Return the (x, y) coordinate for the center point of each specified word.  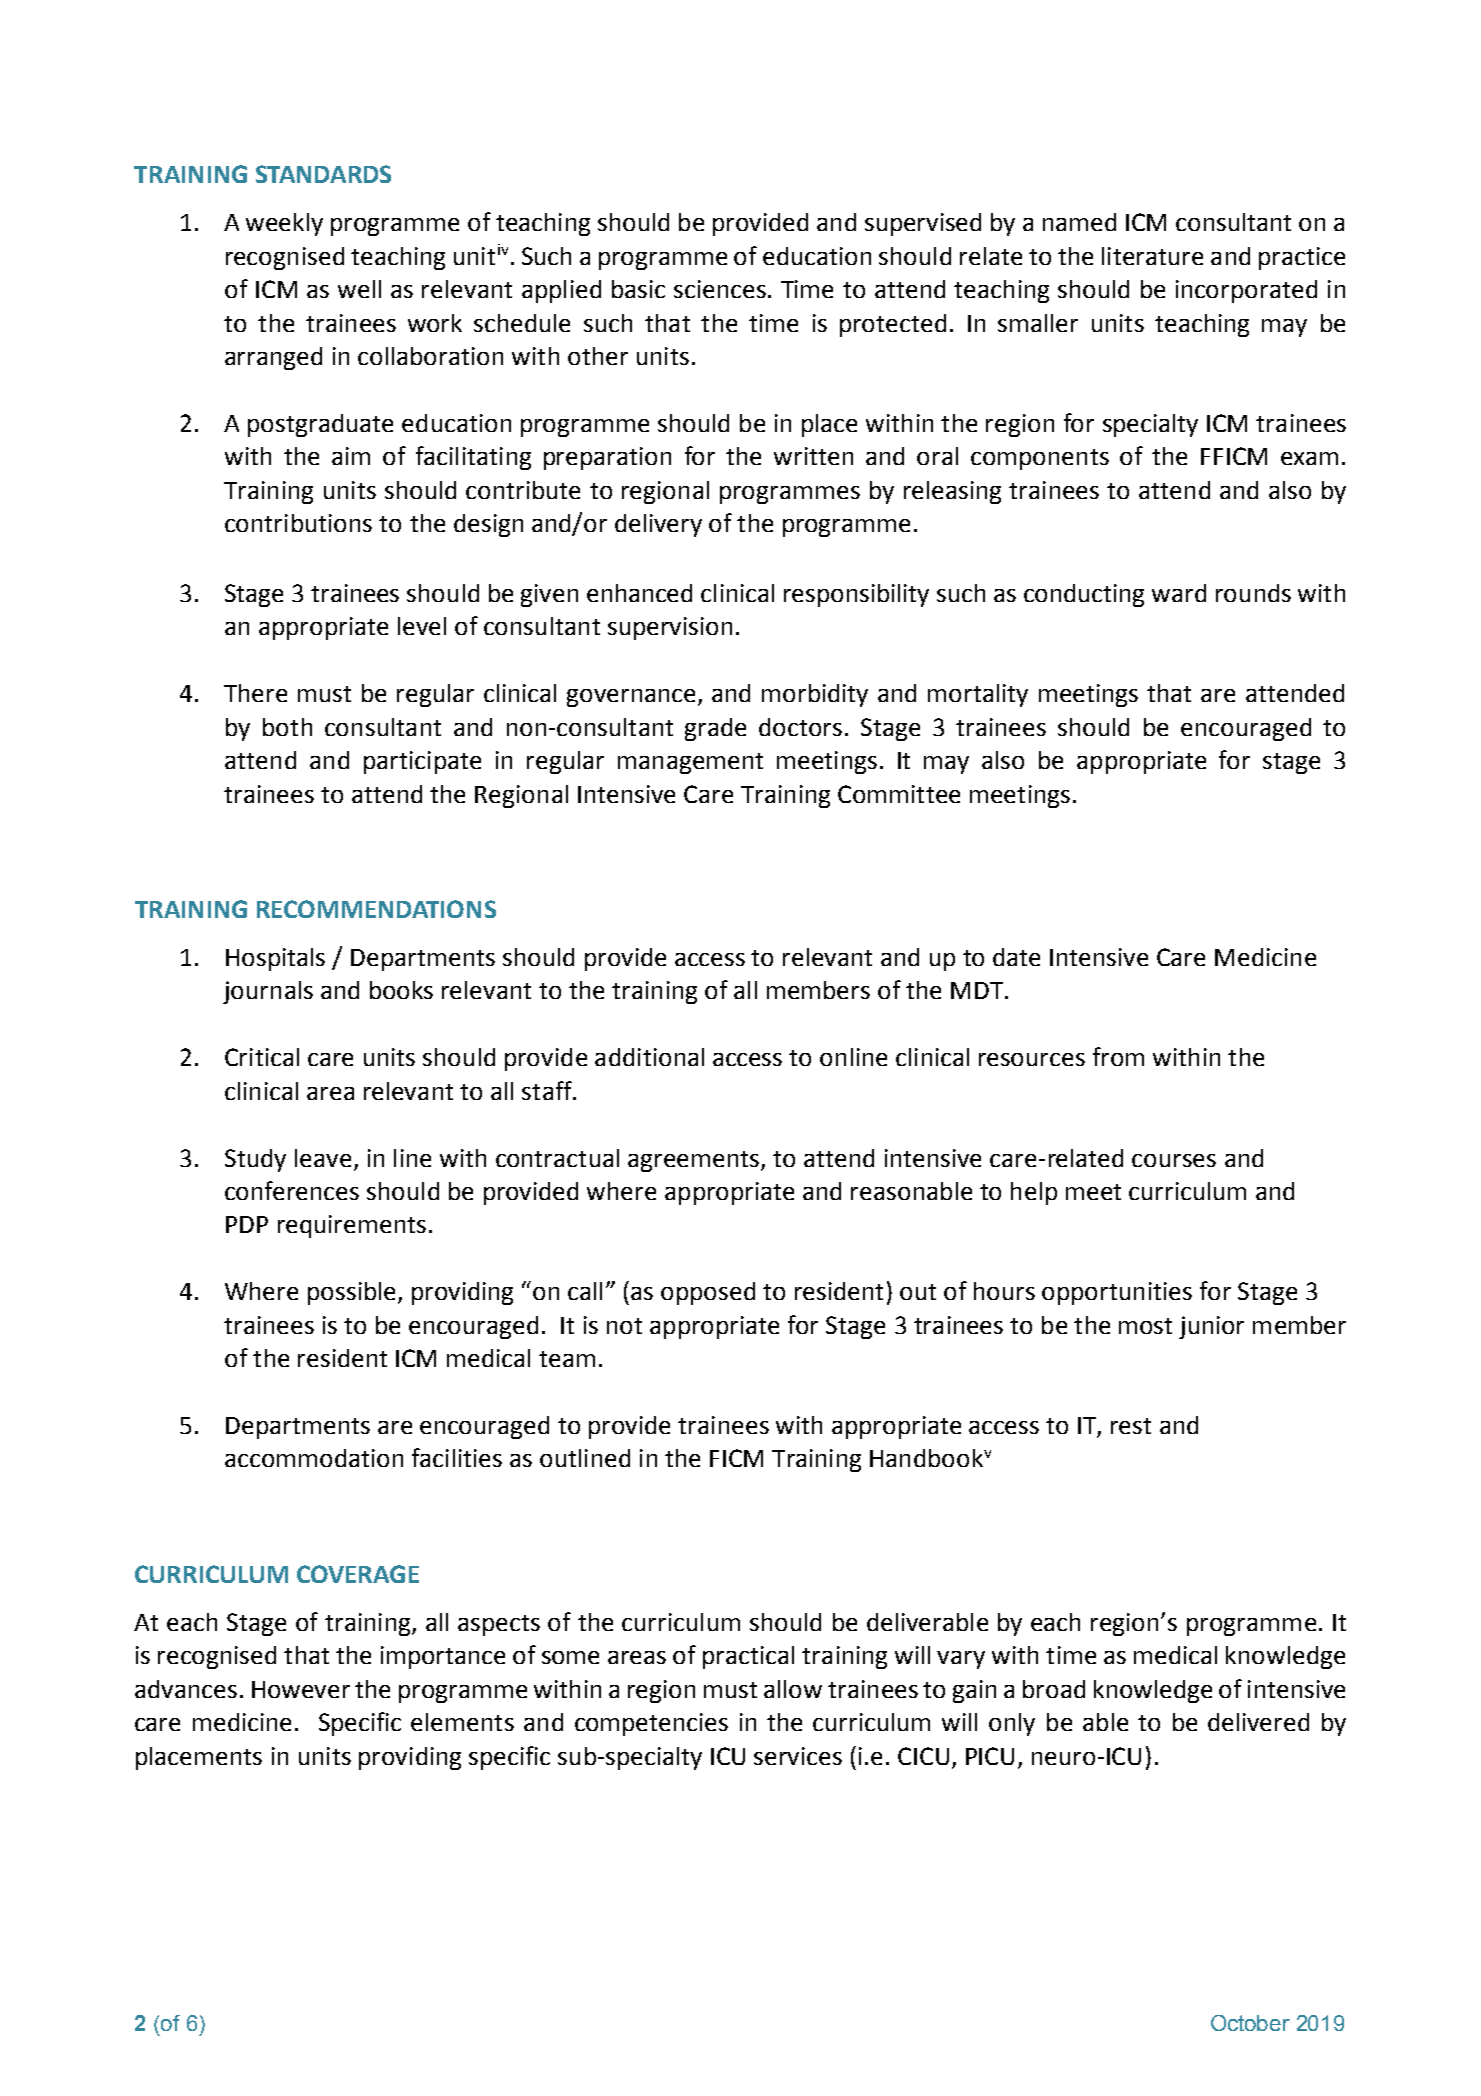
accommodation (314, 1458)
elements (462, 1722)
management (690, 763)
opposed (708, 1293)
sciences (720, 289)
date (1016, 957)
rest (1131, 1426)
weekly (284, 224)
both (287, 727)
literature (1152, 256)
